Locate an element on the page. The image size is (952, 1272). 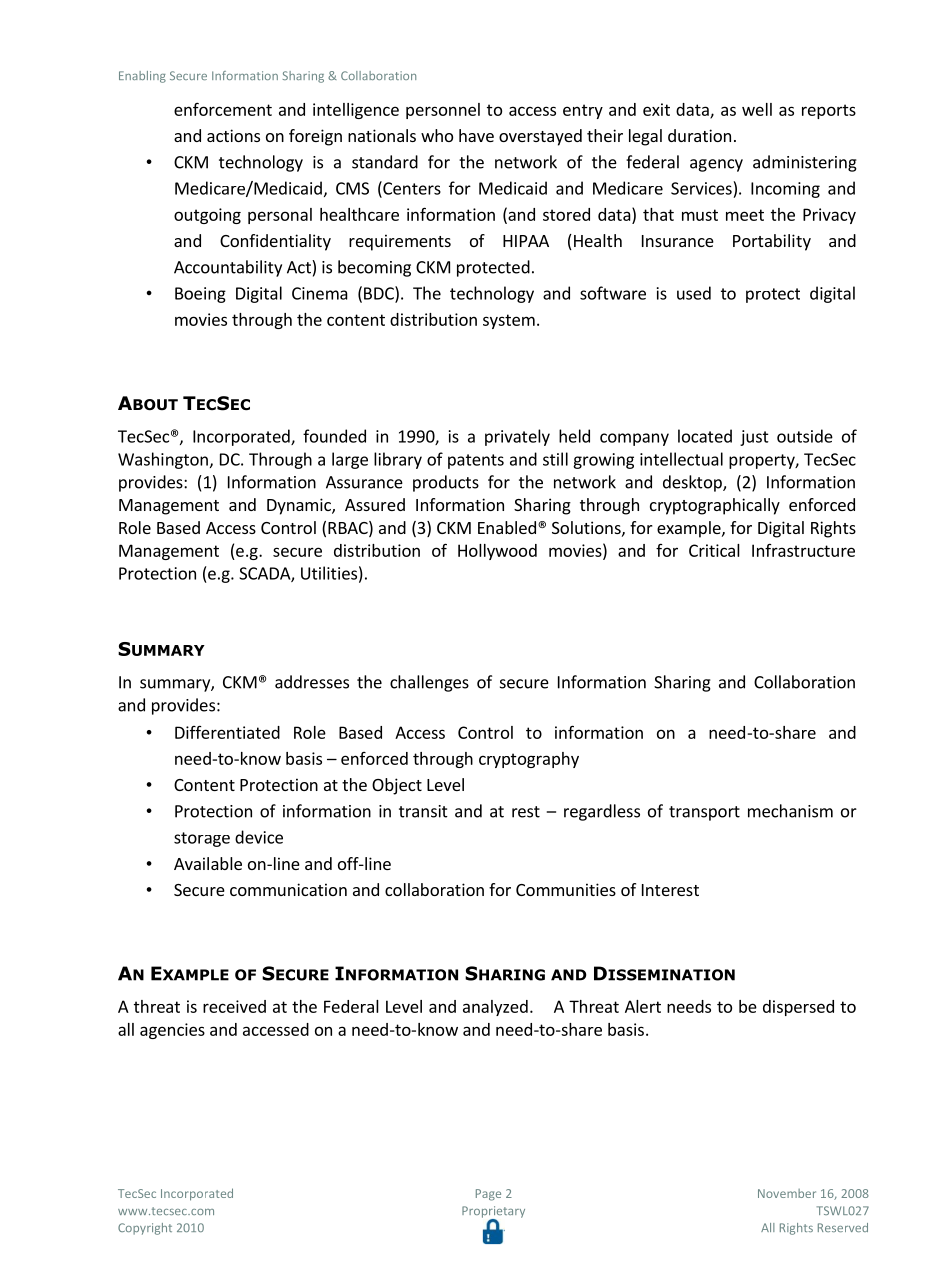
well is located at coordinates (757, 109).
